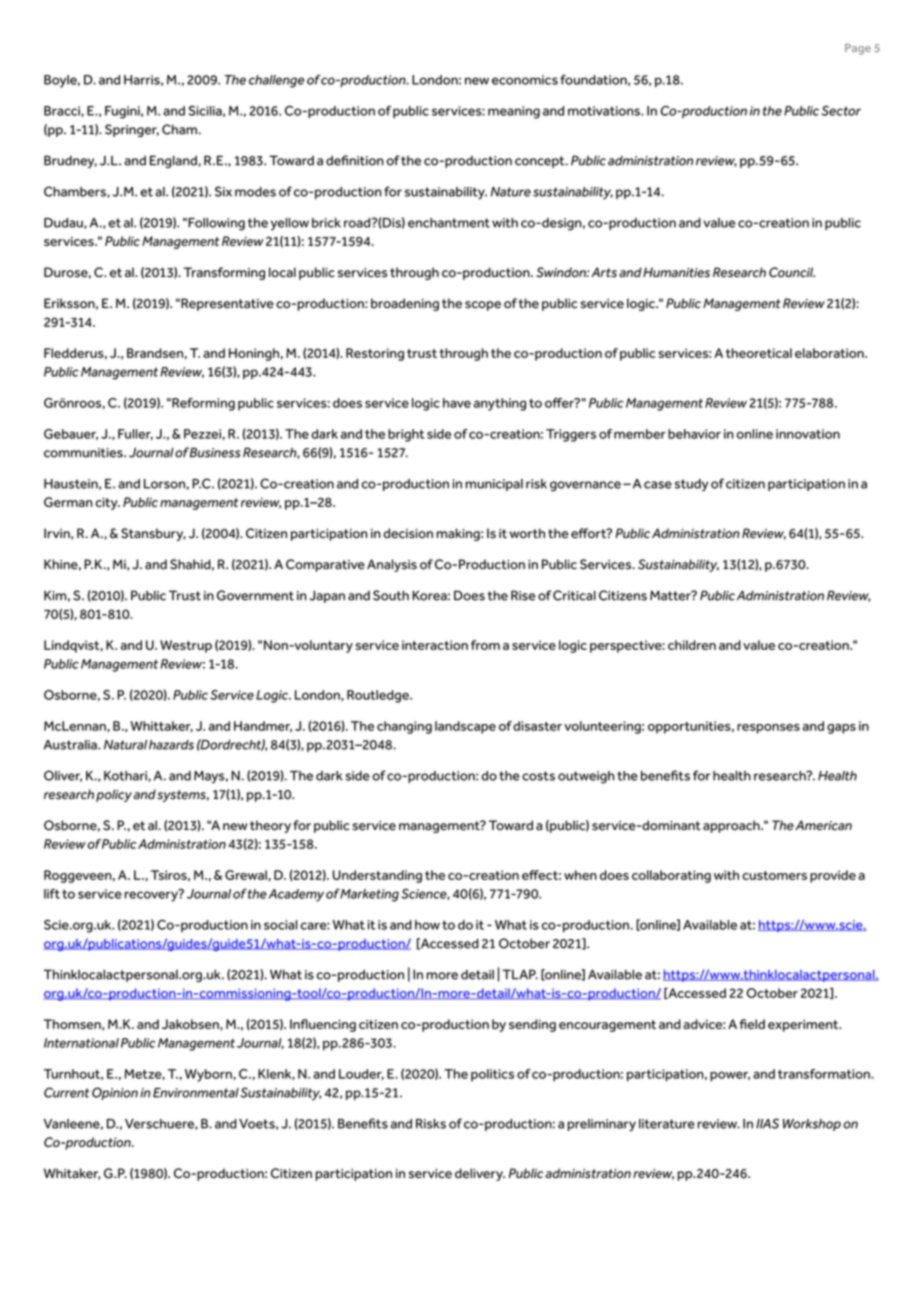 The image size is (924, 1308). What do you see at coordinates (435, 645) in the document?
I see `interaction` at bounding box center [435, 645].
